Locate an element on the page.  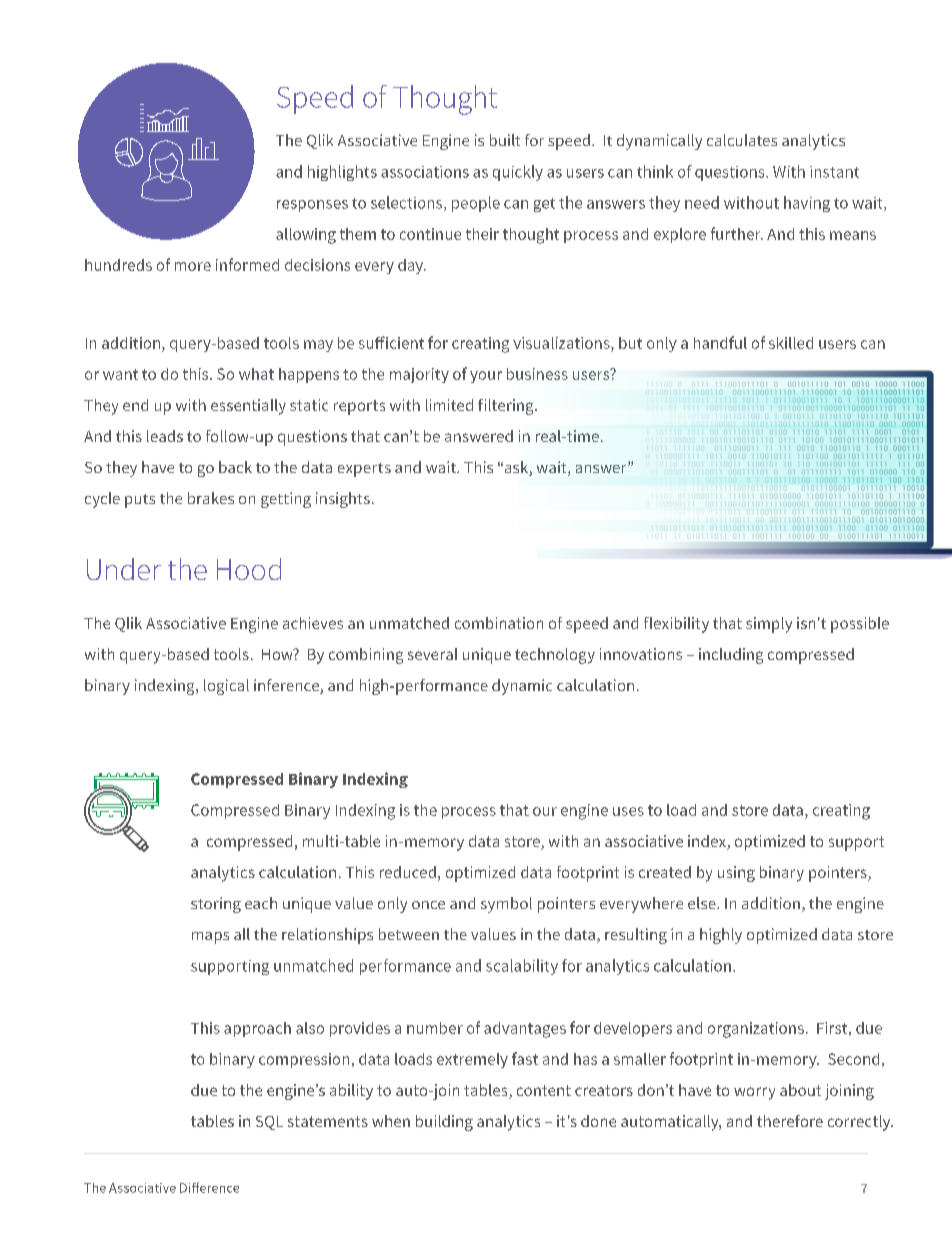
calculates is located at coordinates (742, 140).
